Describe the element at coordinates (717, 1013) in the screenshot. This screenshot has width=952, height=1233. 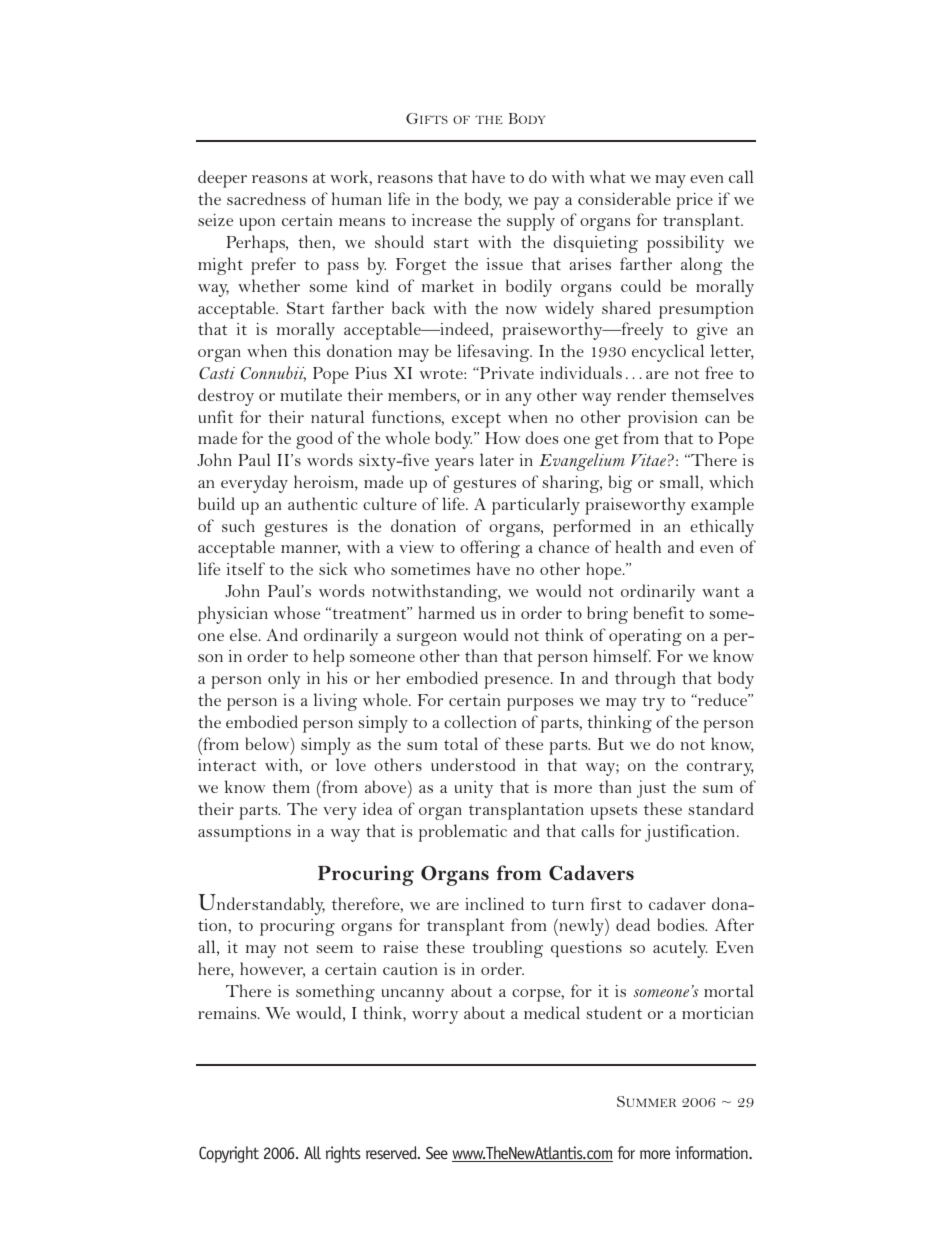
I see `mortician` at that location.
